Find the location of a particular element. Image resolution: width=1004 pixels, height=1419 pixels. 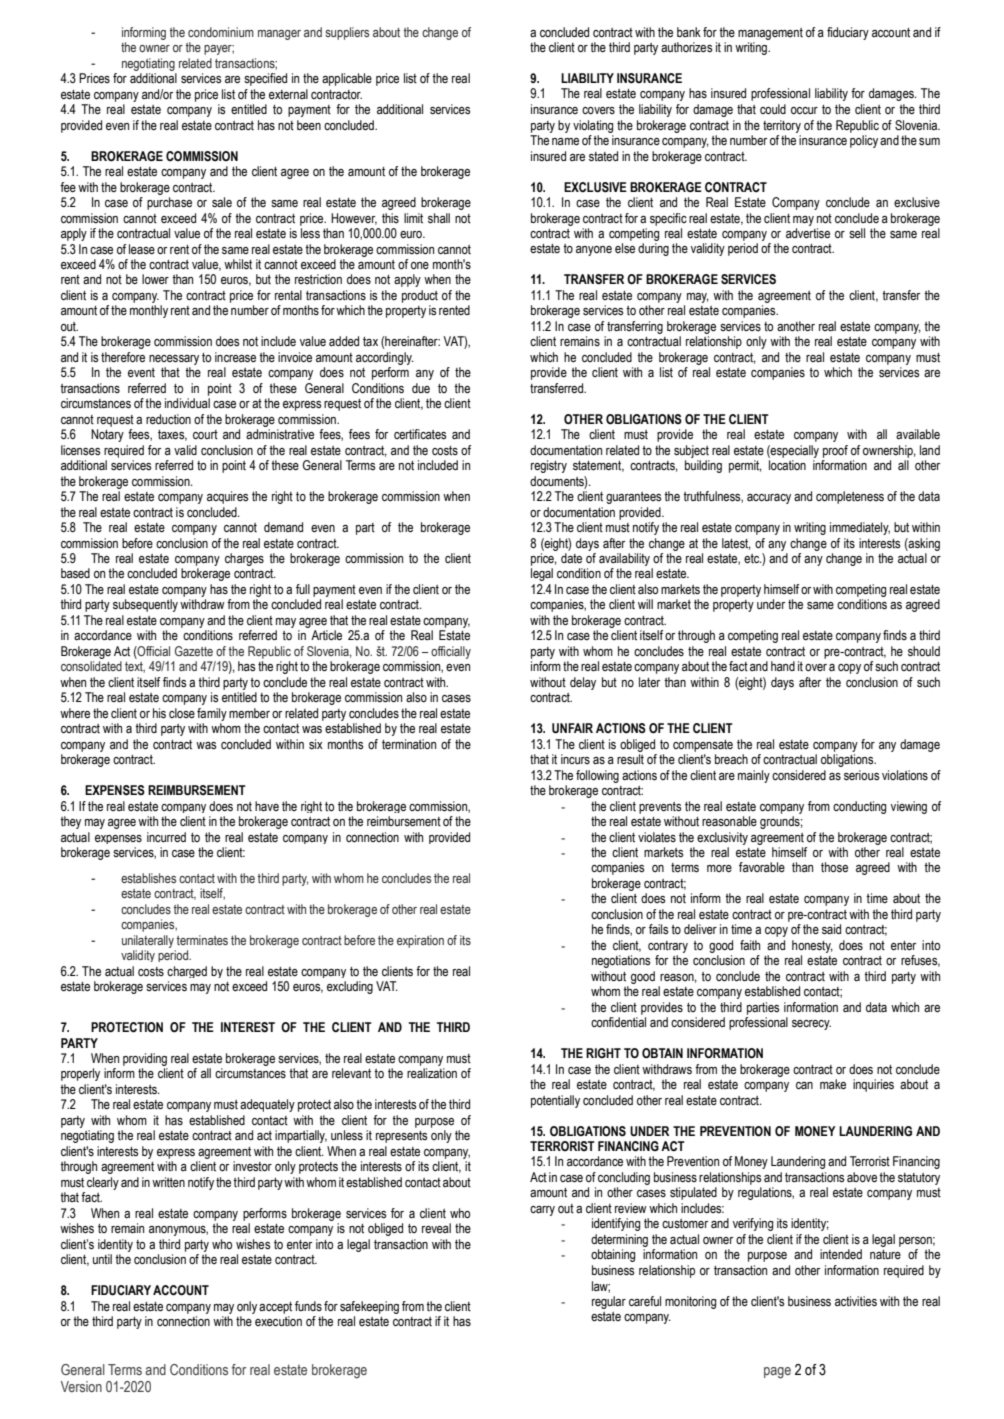

regular is located at coordinates (609, 1302).
